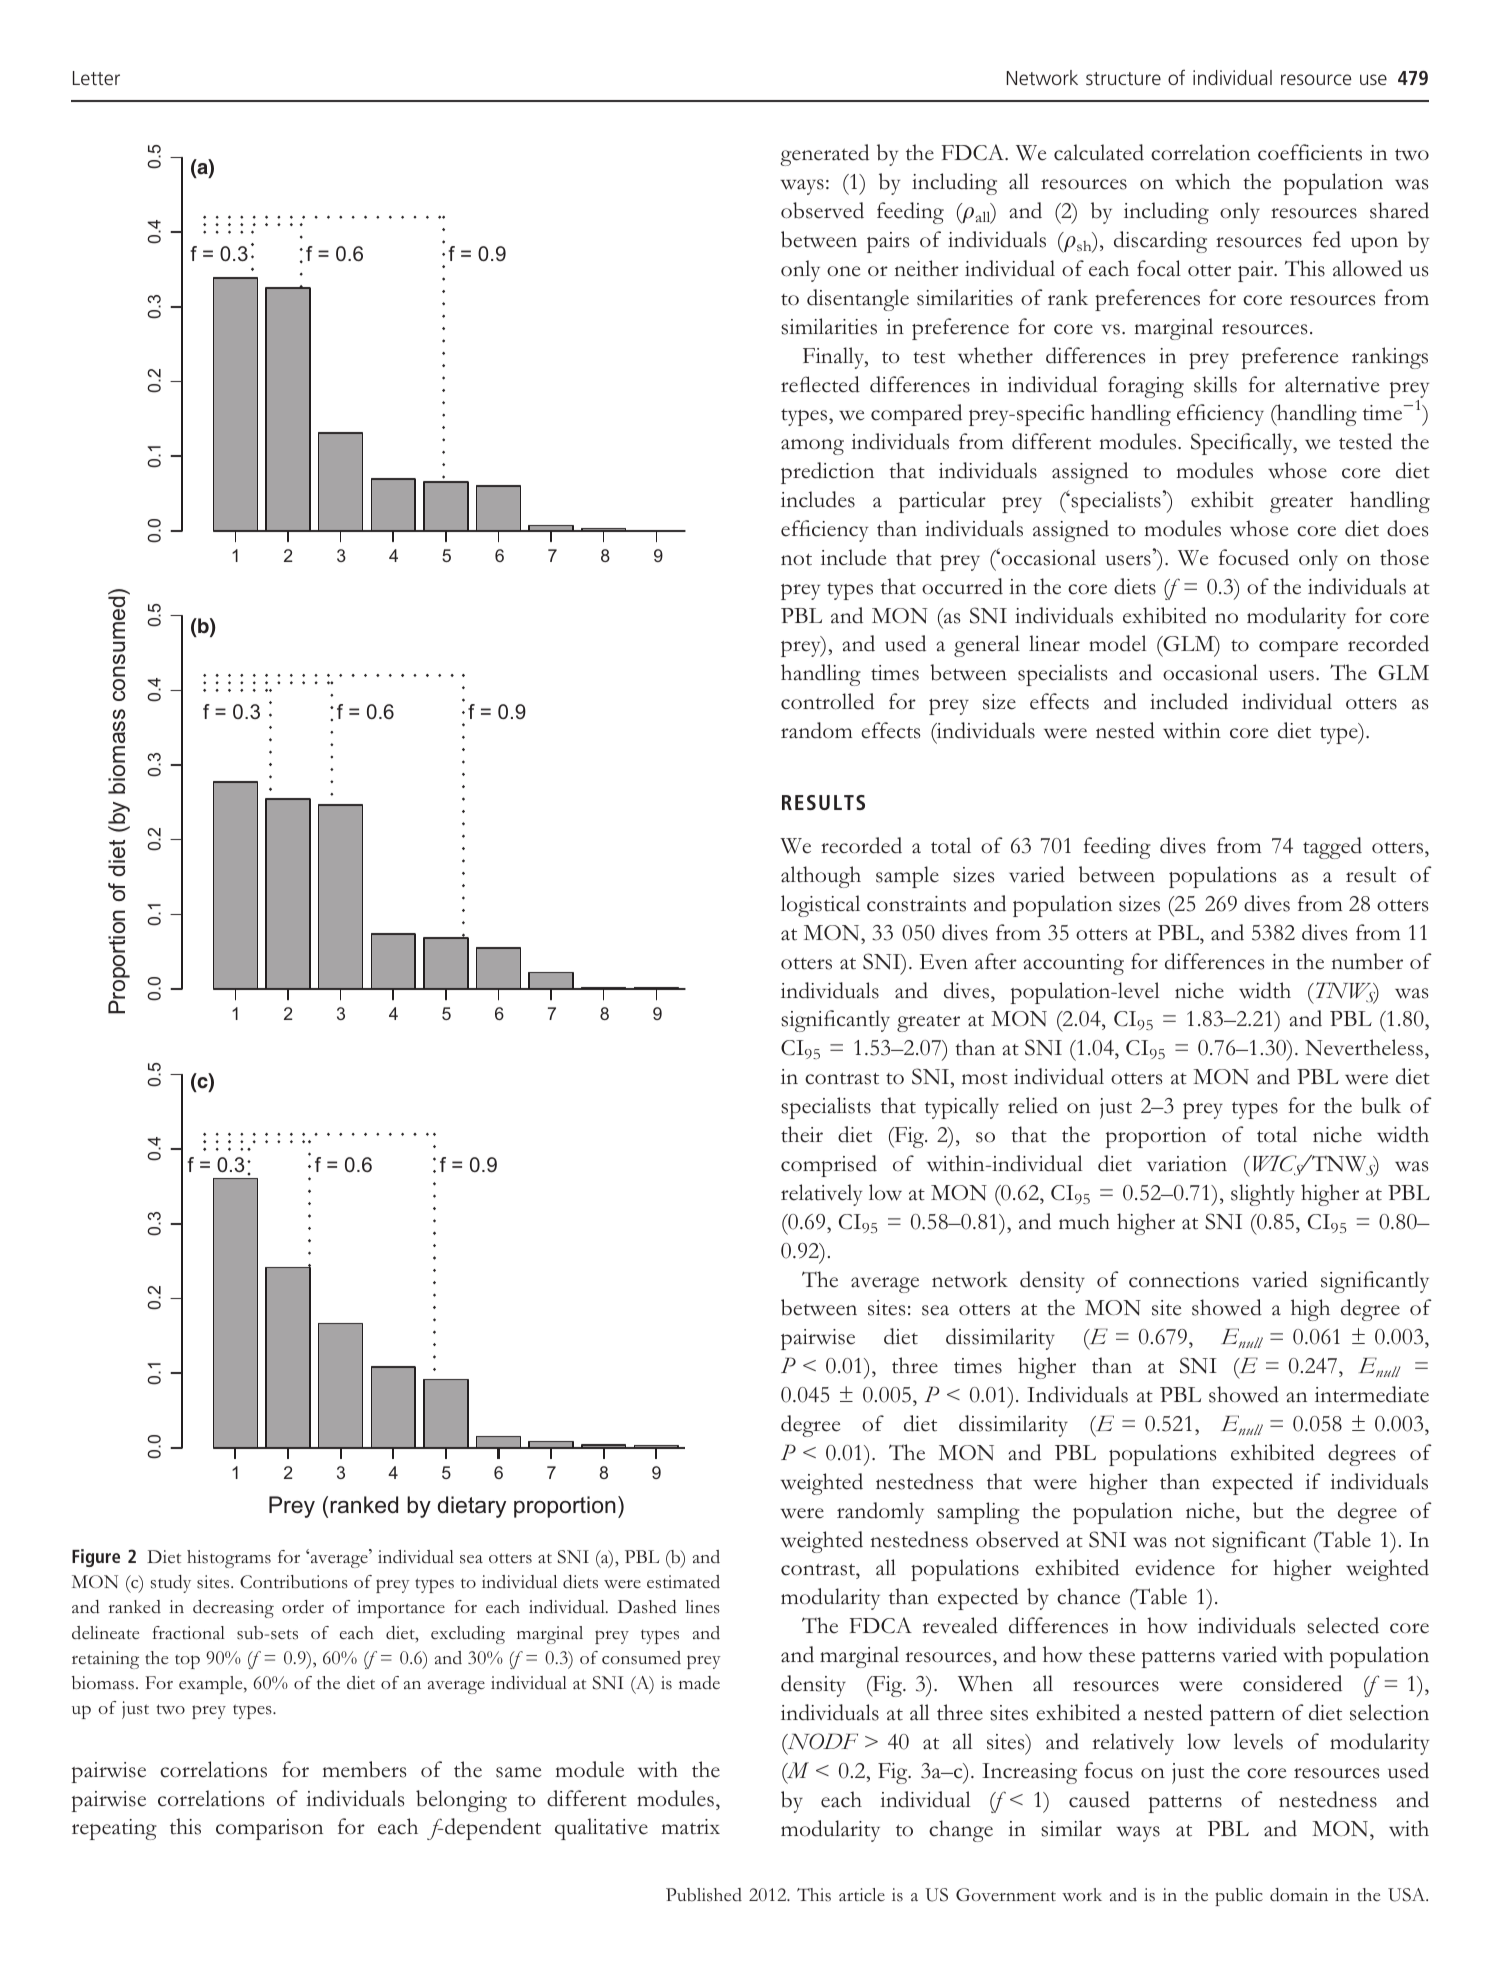 The height and width of the page is (1973, 1501). What do you see at coordinates (820, 906) in the page?
I see `logistical` at bounding box center [820, 906].
